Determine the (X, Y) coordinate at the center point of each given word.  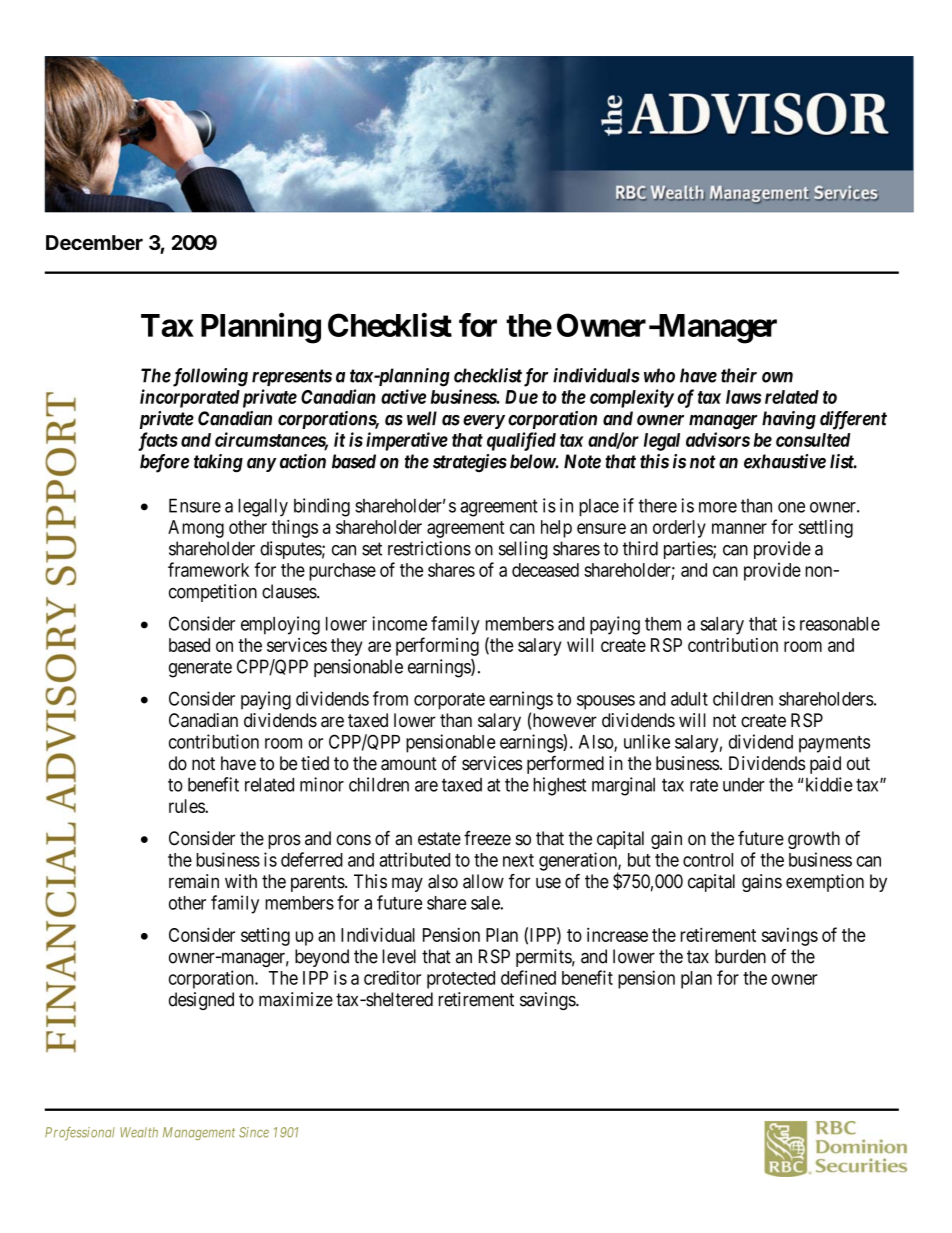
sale (486, 903)
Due (521, 397)
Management (199, 1134)
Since (254, 1132)
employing (280, 625)
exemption (825, 883)
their (739, 375)
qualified (521, 441)
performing (437, 646)
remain (194, 881)
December (94, 242)
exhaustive (785, 461)
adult (689, 699)
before (164, 463)
